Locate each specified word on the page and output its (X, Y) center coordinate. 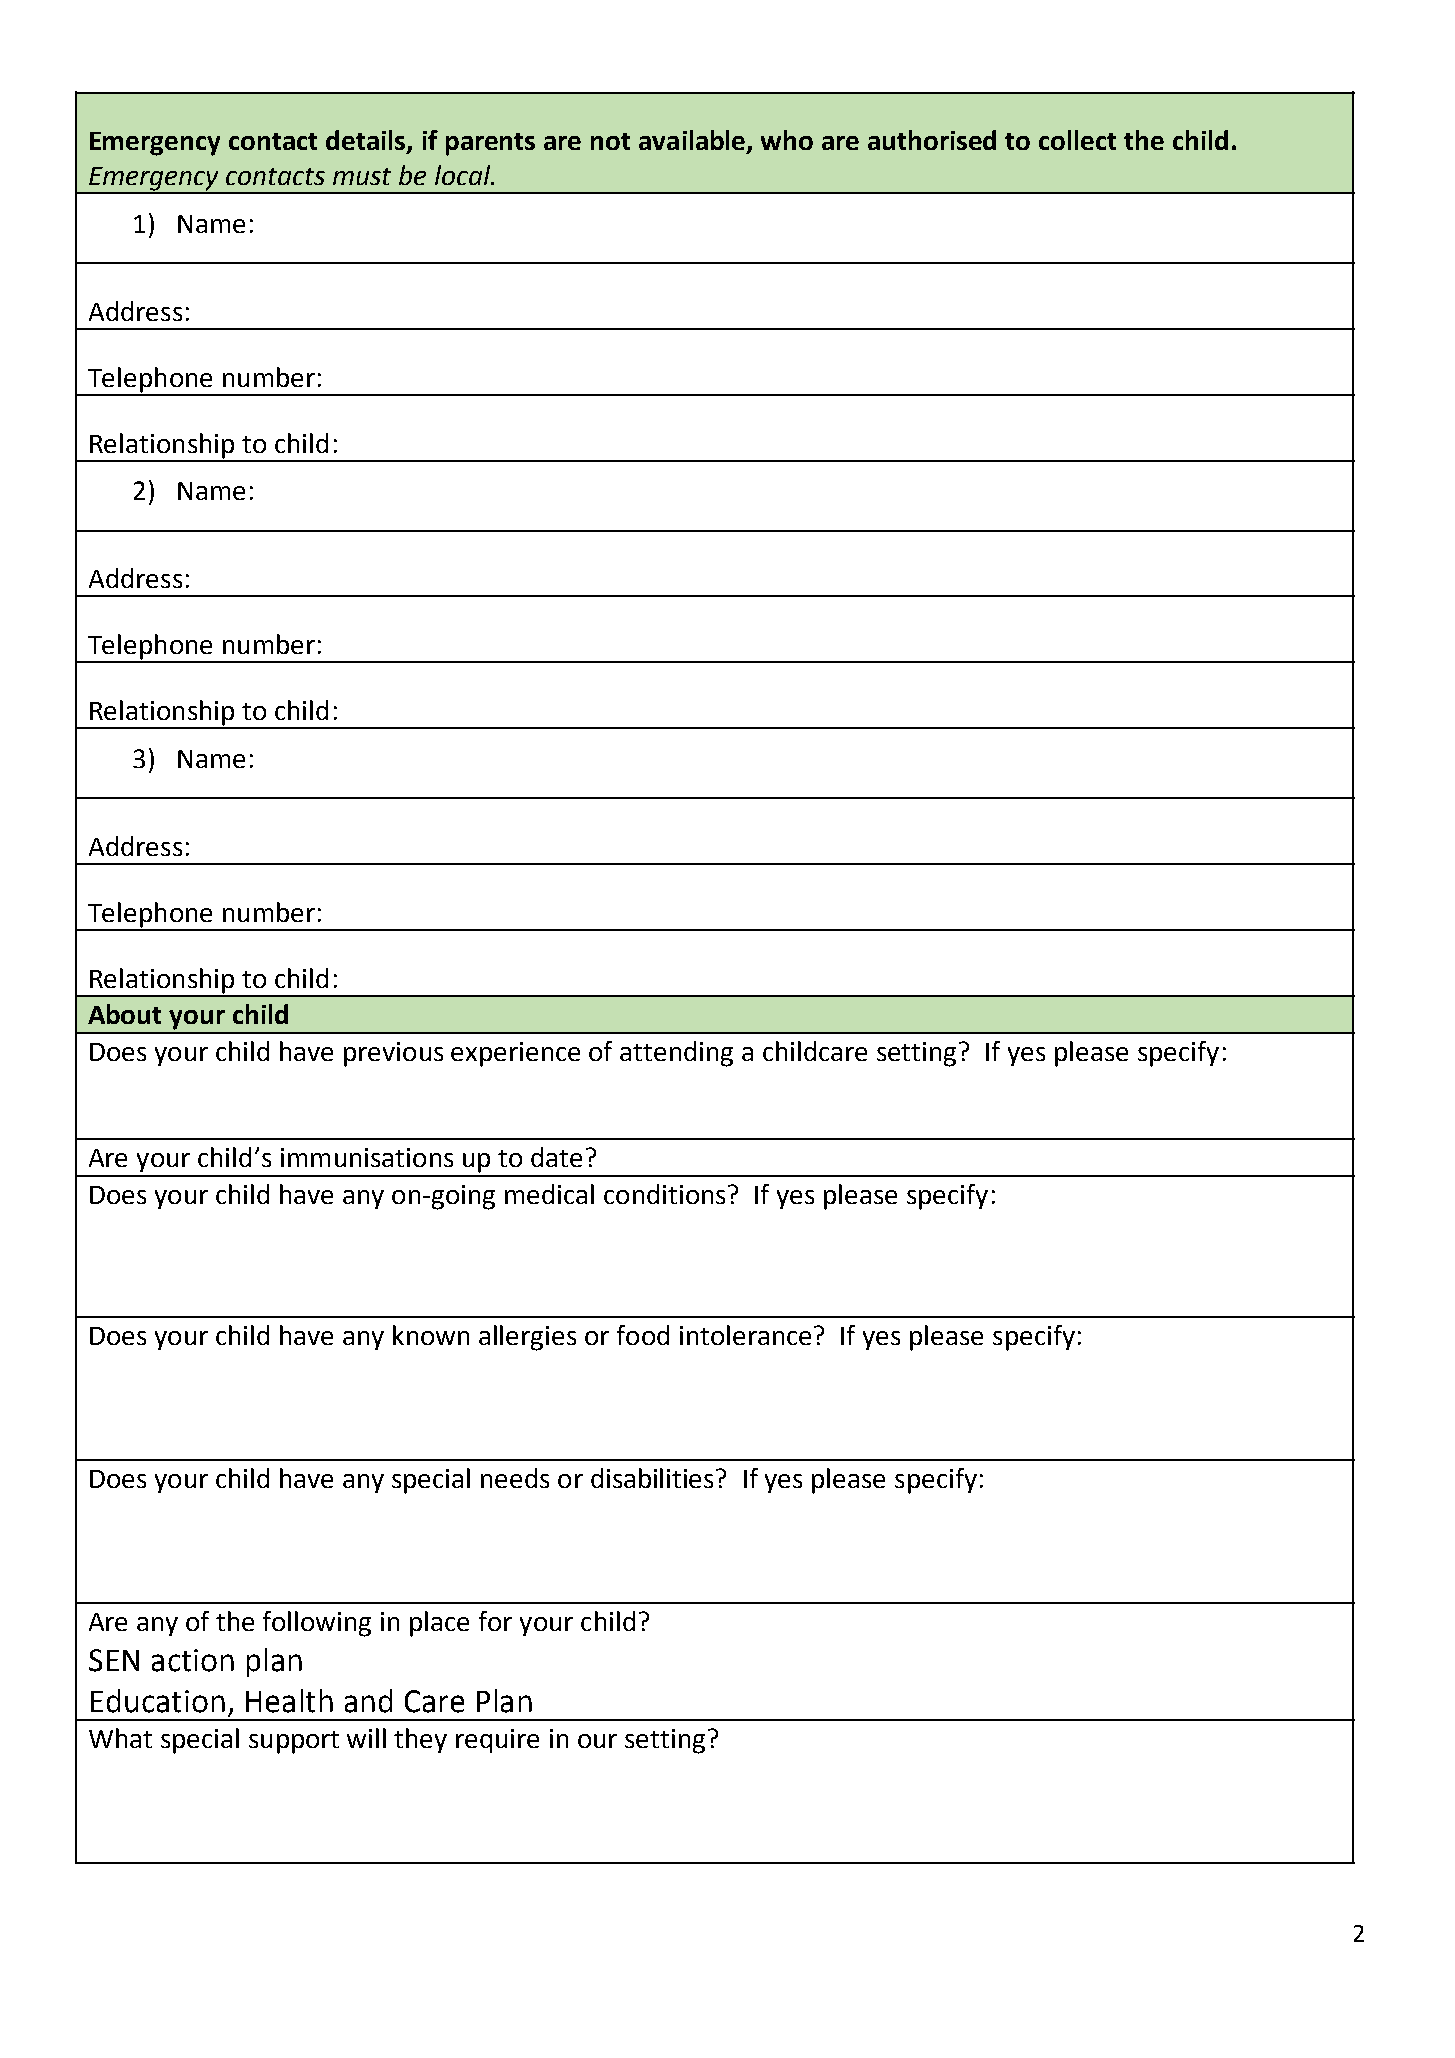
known (431, 1335)
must (362, 176)
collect (1077, 140)
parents (490, 144)
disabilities (654, 1478)
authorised (932, 140)
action (193, 1660)
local (464, 175)
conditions (664, 1194)
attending (676, 1054)
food (643, 1335)
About (124, 1014)
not (610, 141)
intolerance (745, 1335)
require (497, 1741)
